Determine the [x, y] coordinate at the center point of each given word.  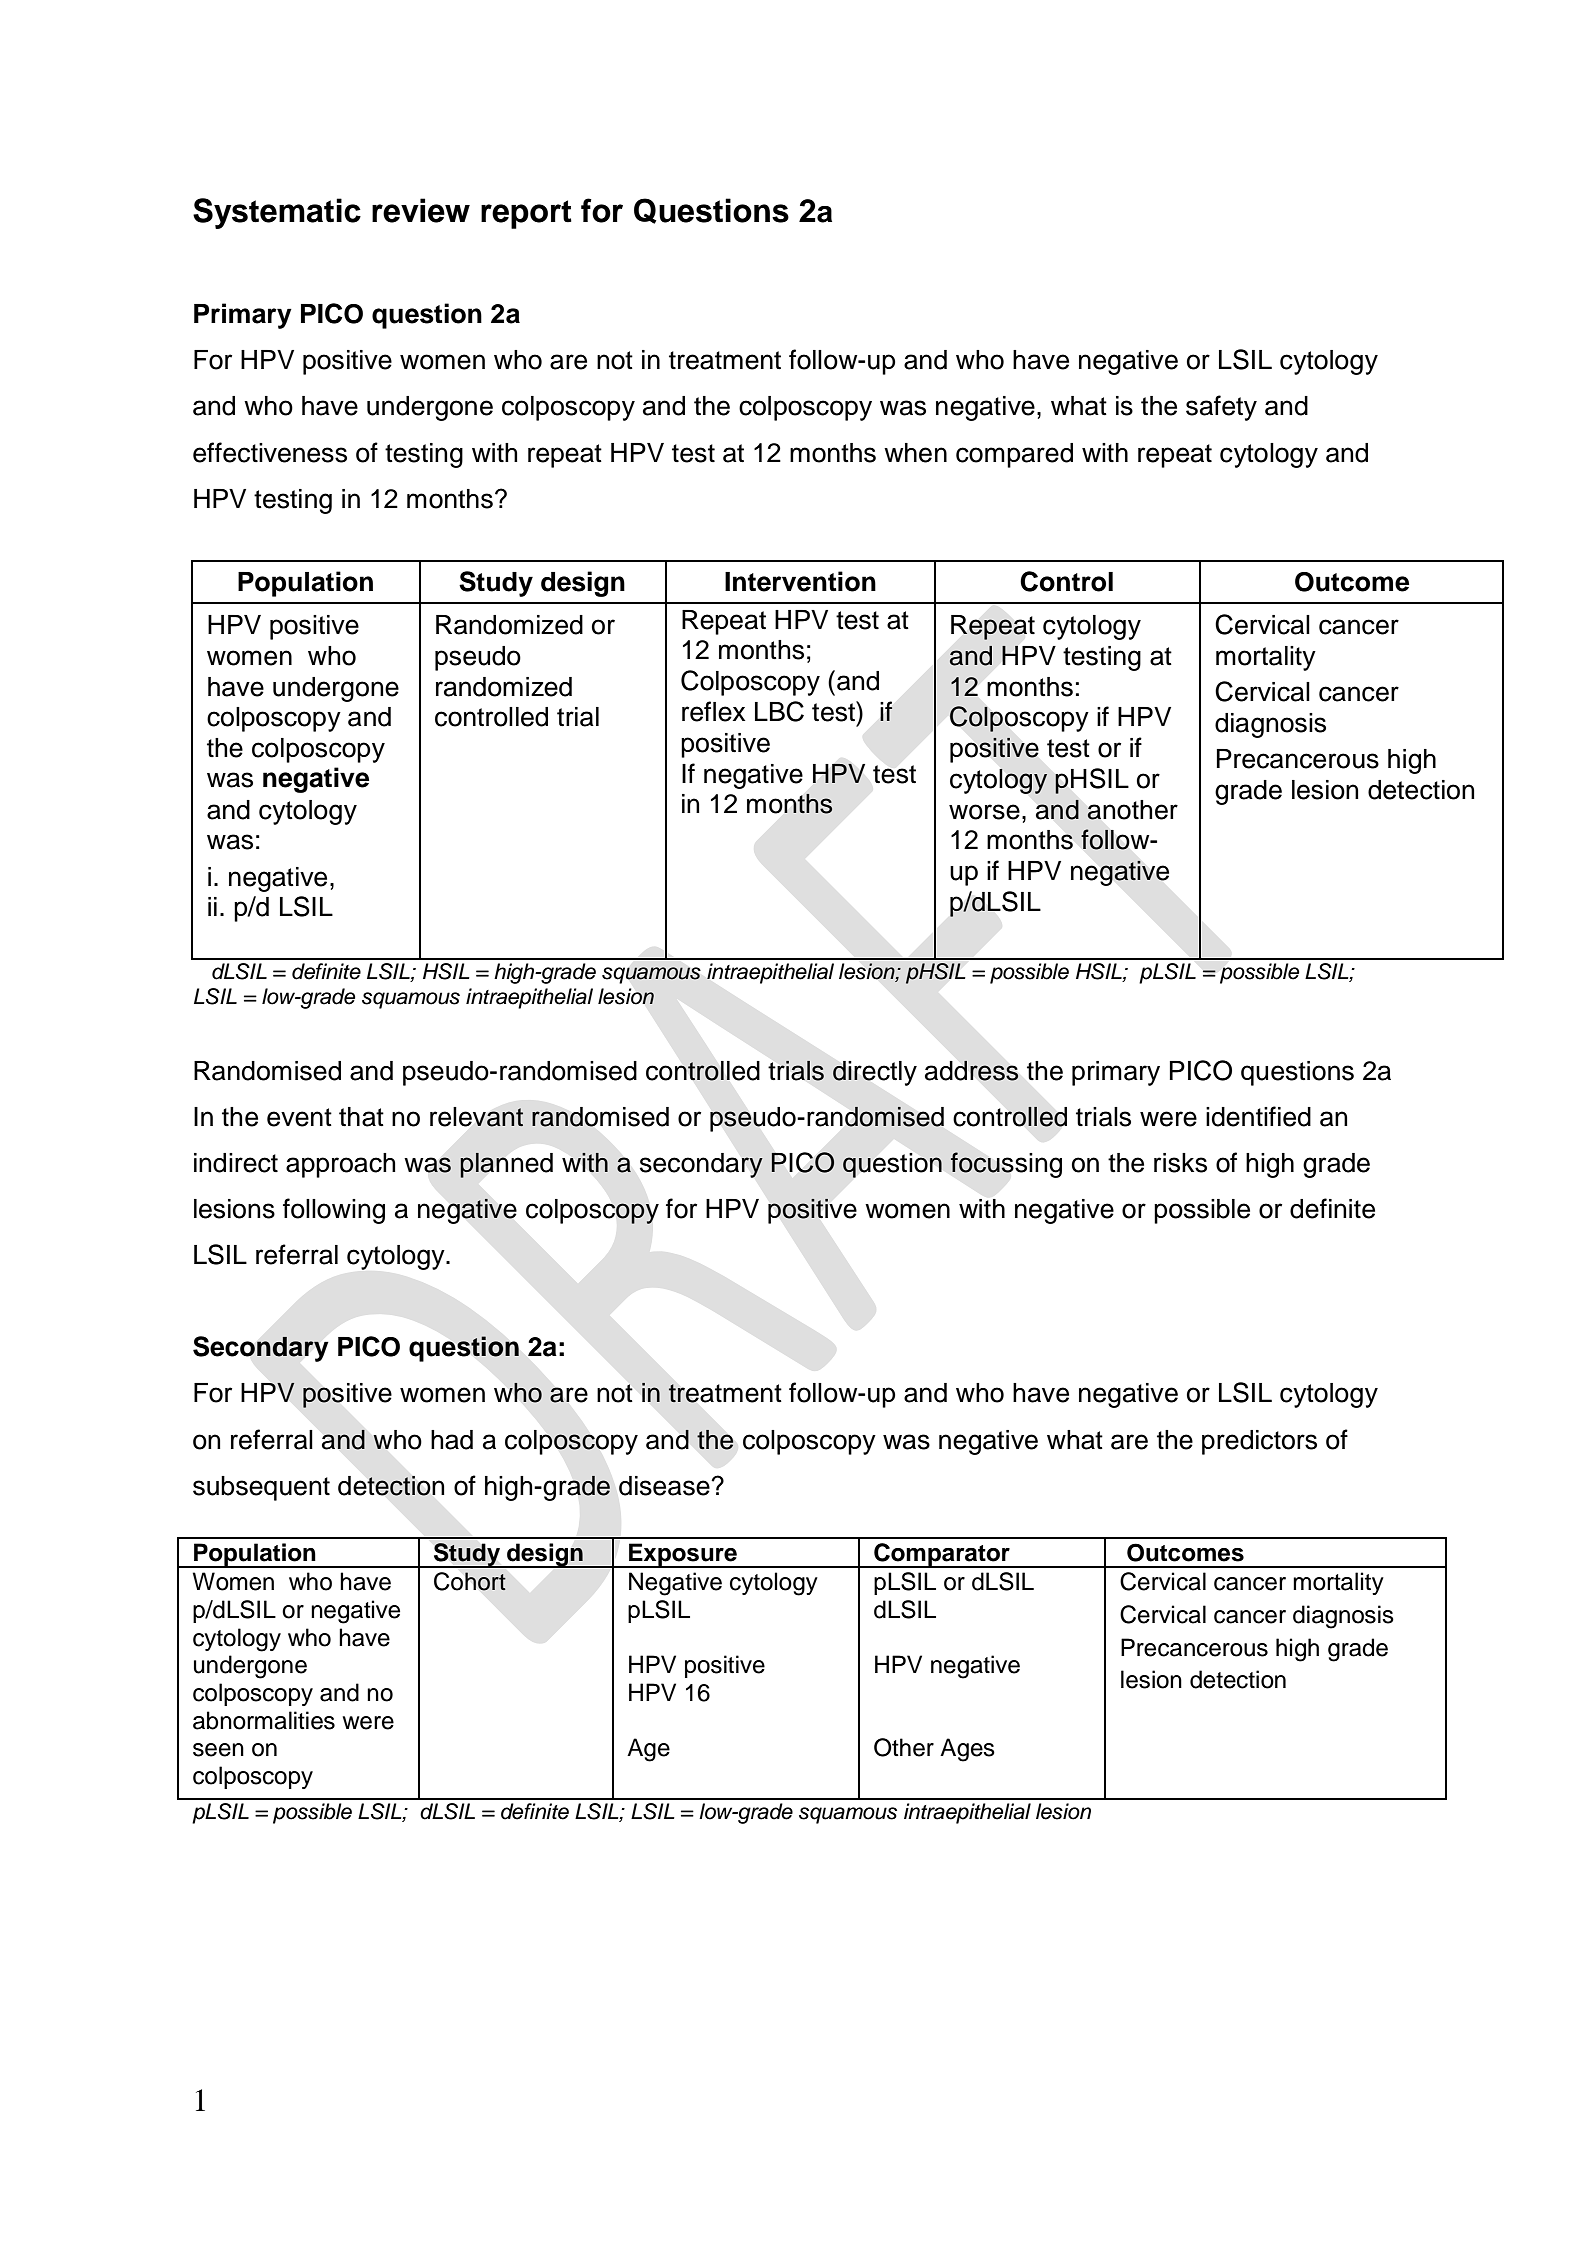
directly [875, 1073]
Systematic [277, 213]
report [526, 214]
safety [1221, 408]
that [361, 1117]
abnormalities [264, 1720]
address [972, 1070]
